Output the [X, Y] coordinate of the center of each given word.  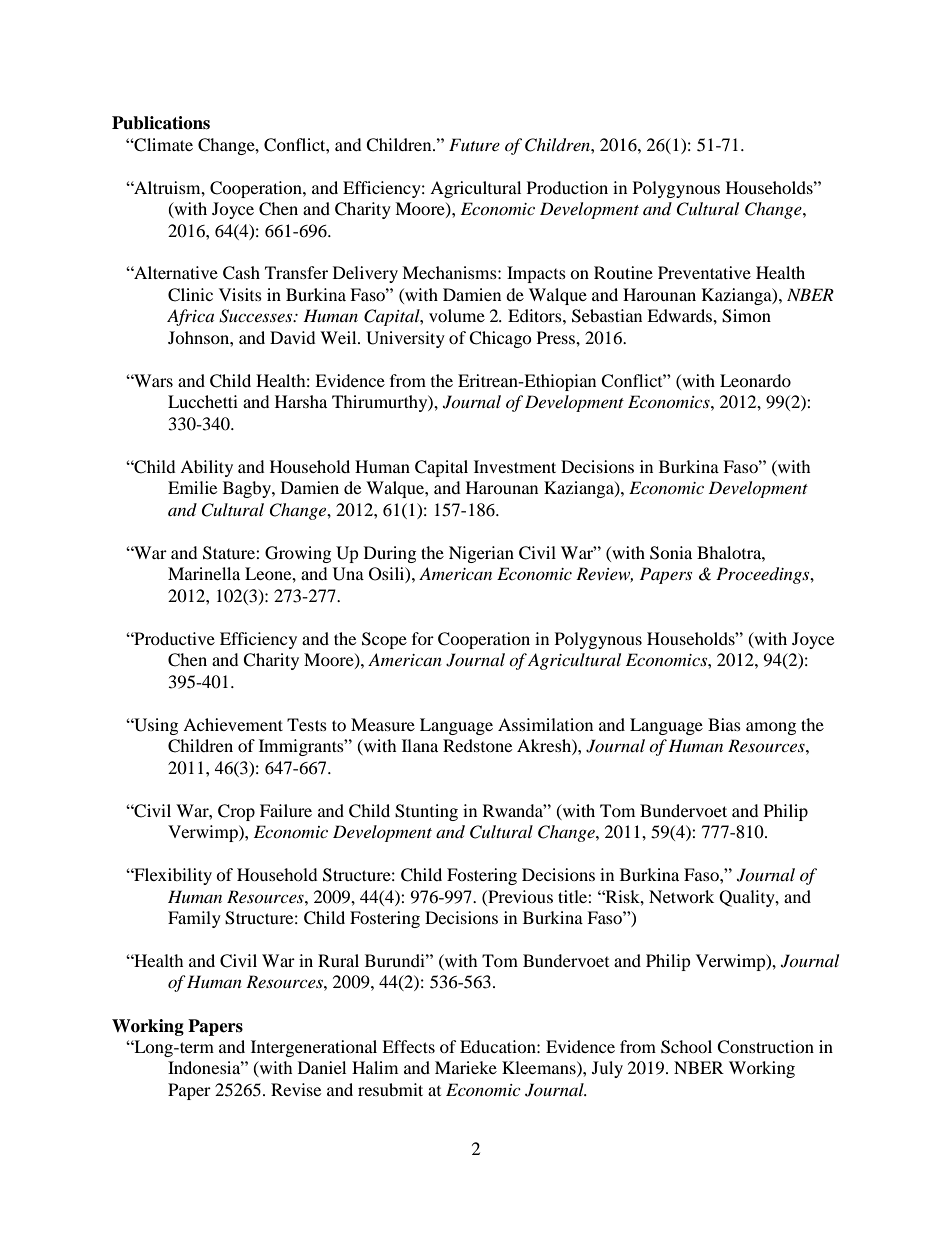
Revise [296, 1089]
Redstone [477, 745]
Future [474, 144]
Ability [206, 468]
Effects [408, 1046]
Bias [724, 724]
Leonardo [755, 380]
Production [567, 187]
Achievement [233, 724]
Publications [161, 123]
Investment [515, 466]
